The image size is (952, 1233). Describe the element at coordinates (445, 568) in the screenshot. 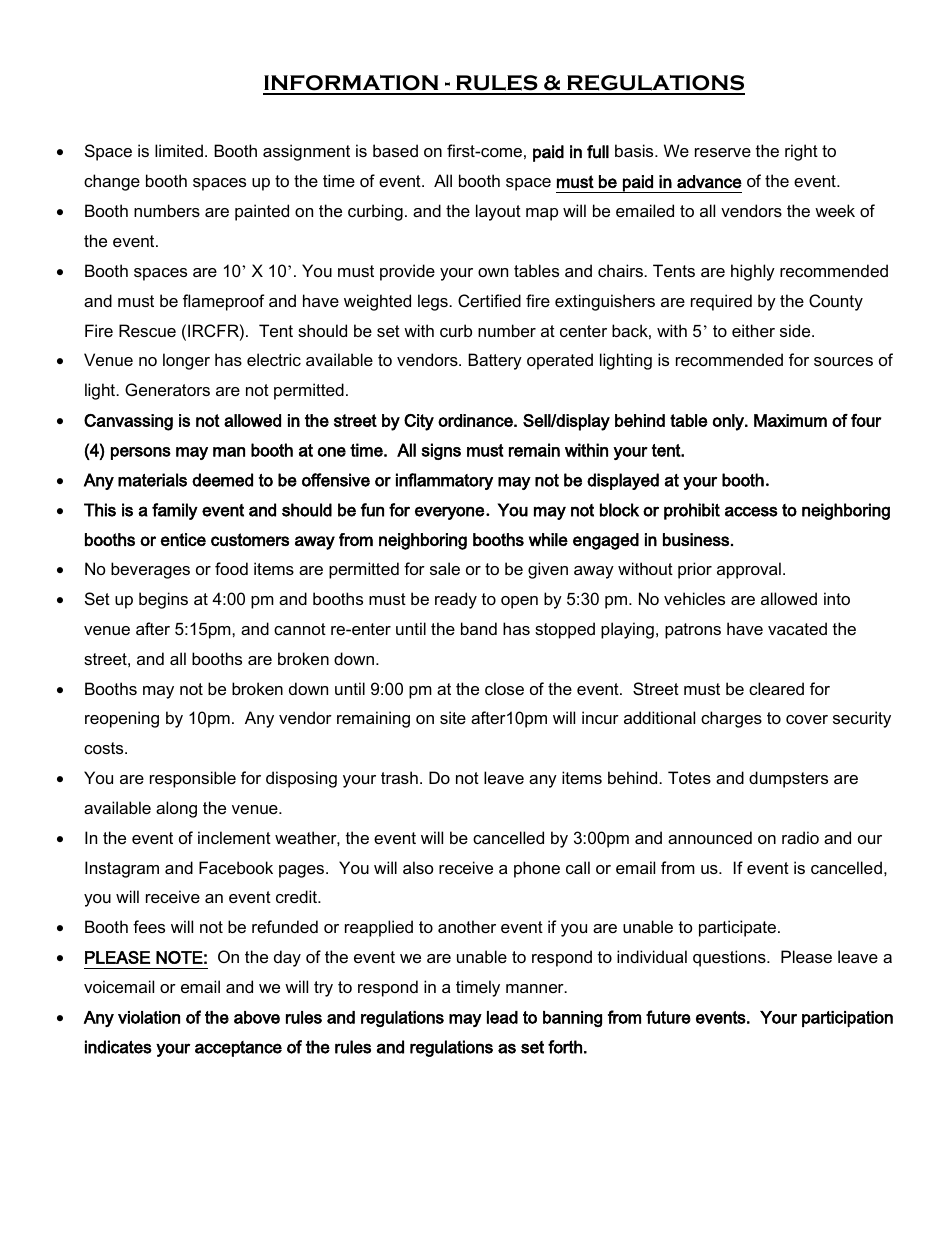

I see `sale` at that location.
